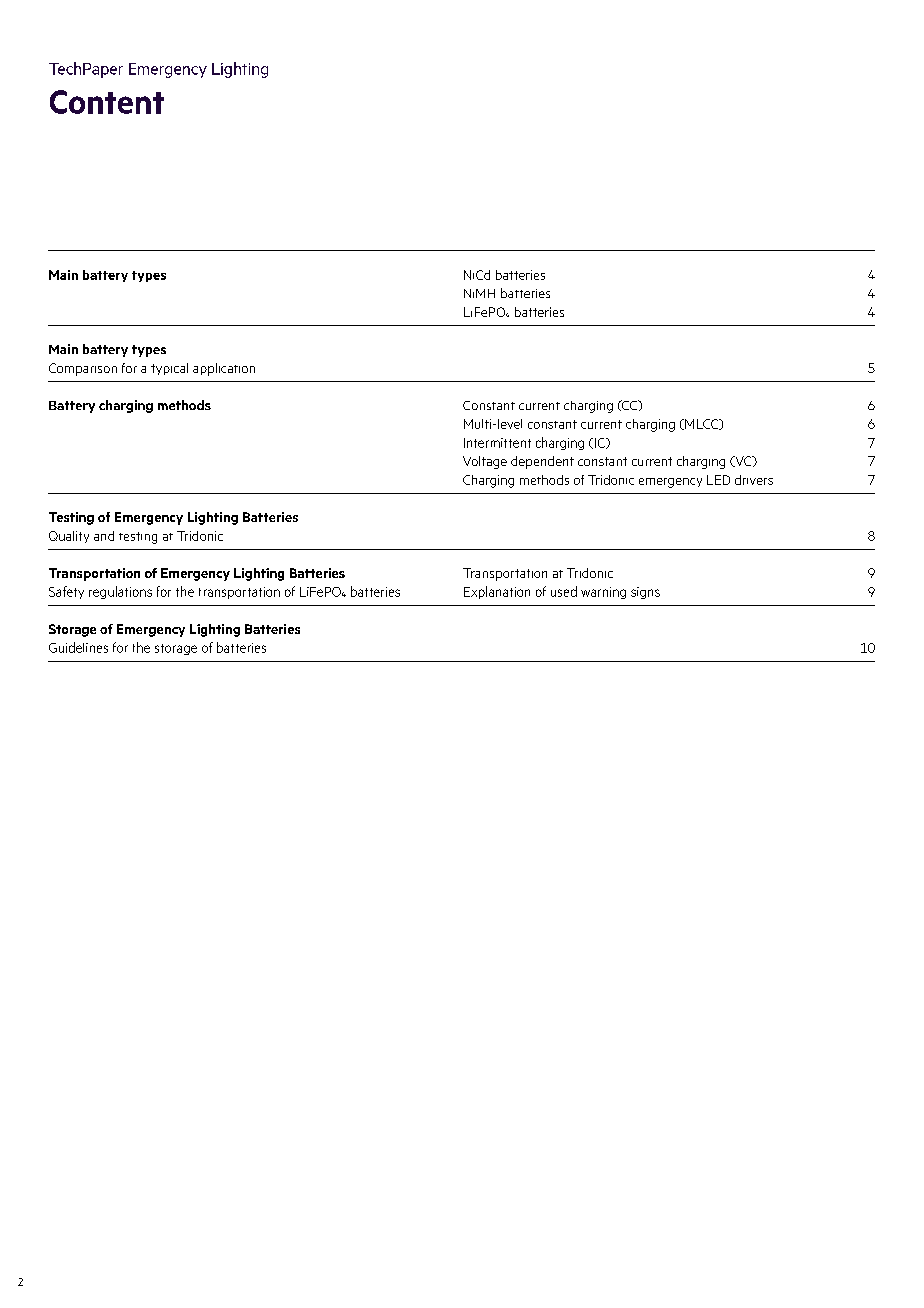 This screenshot has width=924, height=1308. What do you see at coordinates (104, 536) in the screenshot?
I see `and` at bounding box center [104, 536].
